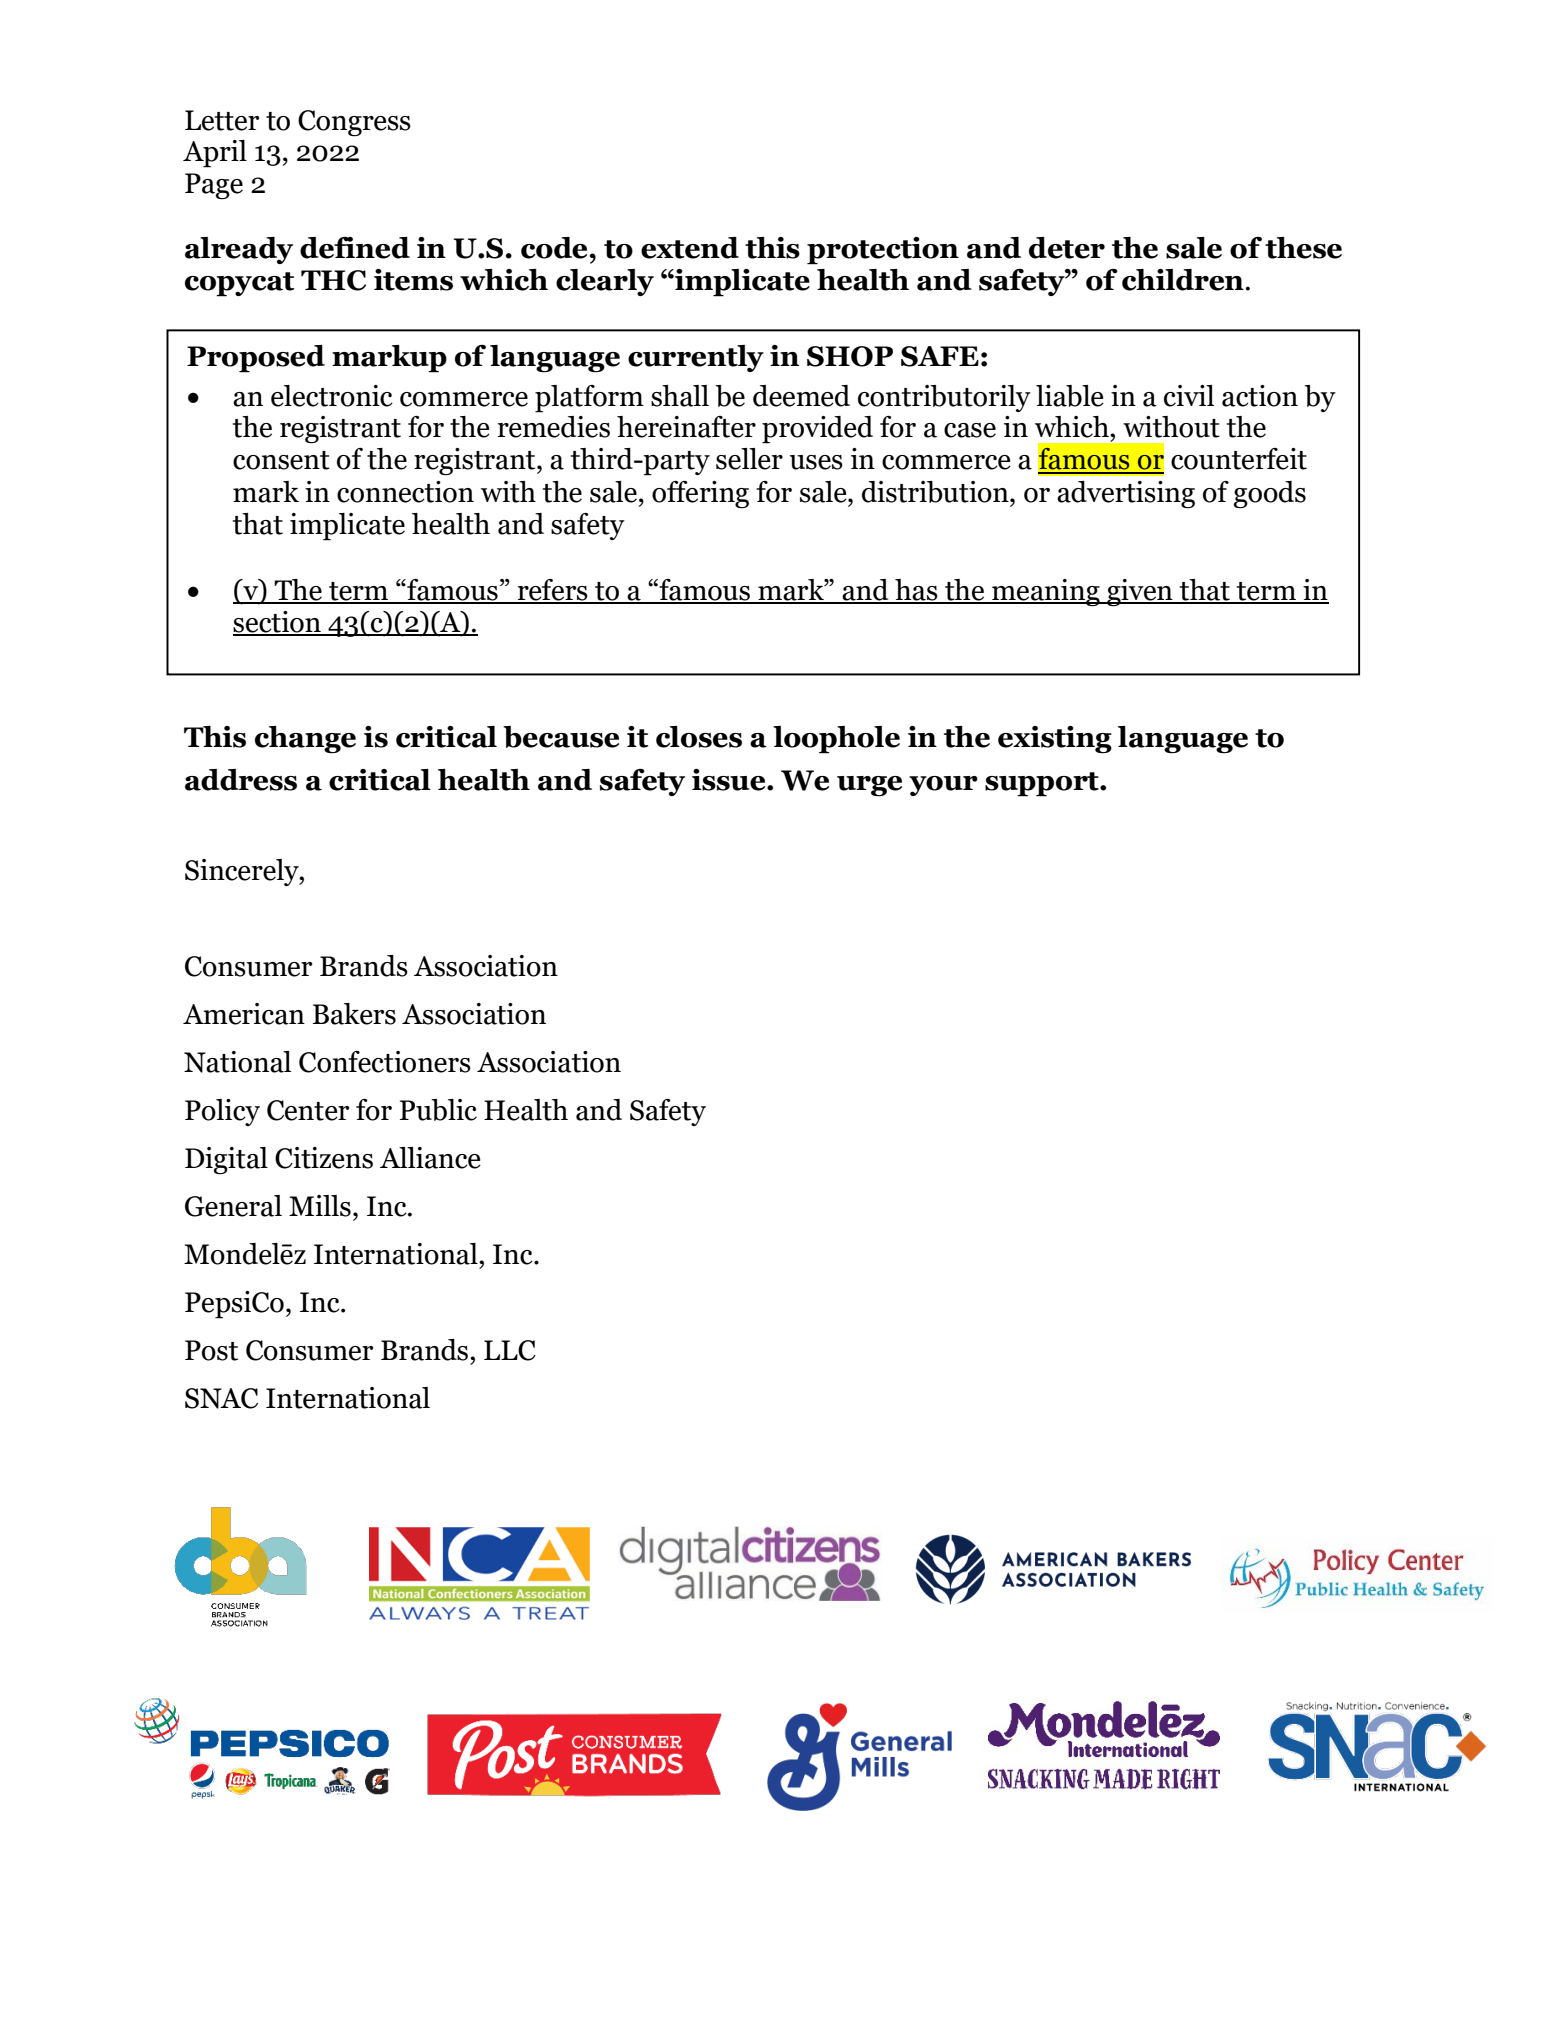 The height and width of the page is (2026, 1565). I want to click on deter, so click(1067, 248).
